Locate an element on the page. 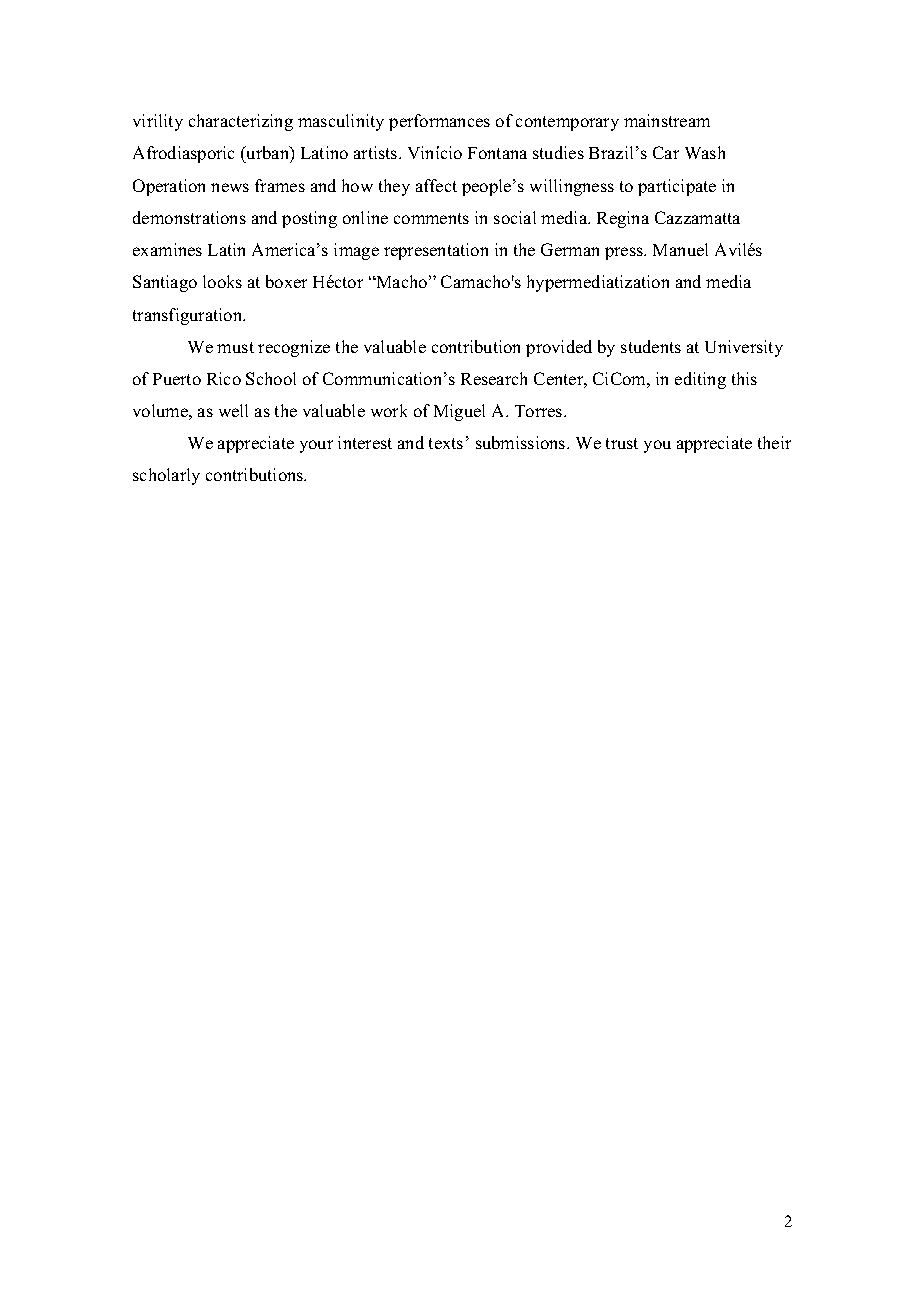 This document has width=924, height=1308. representation is located at coordinates (436, 251).
